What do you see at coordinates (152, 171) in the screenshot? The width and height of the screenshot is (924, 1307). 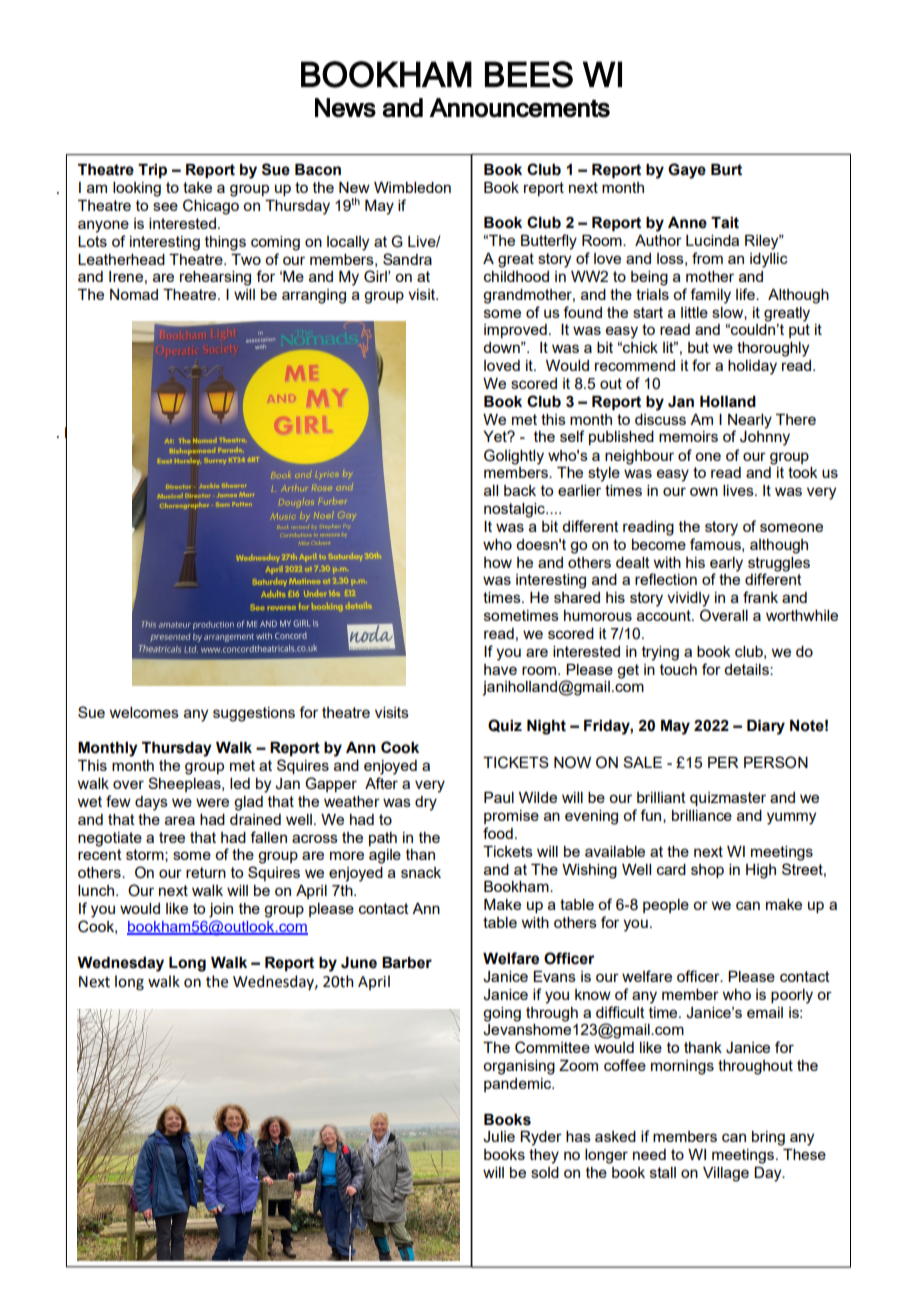 I see `Trip` at bounding box center [152, 171].
